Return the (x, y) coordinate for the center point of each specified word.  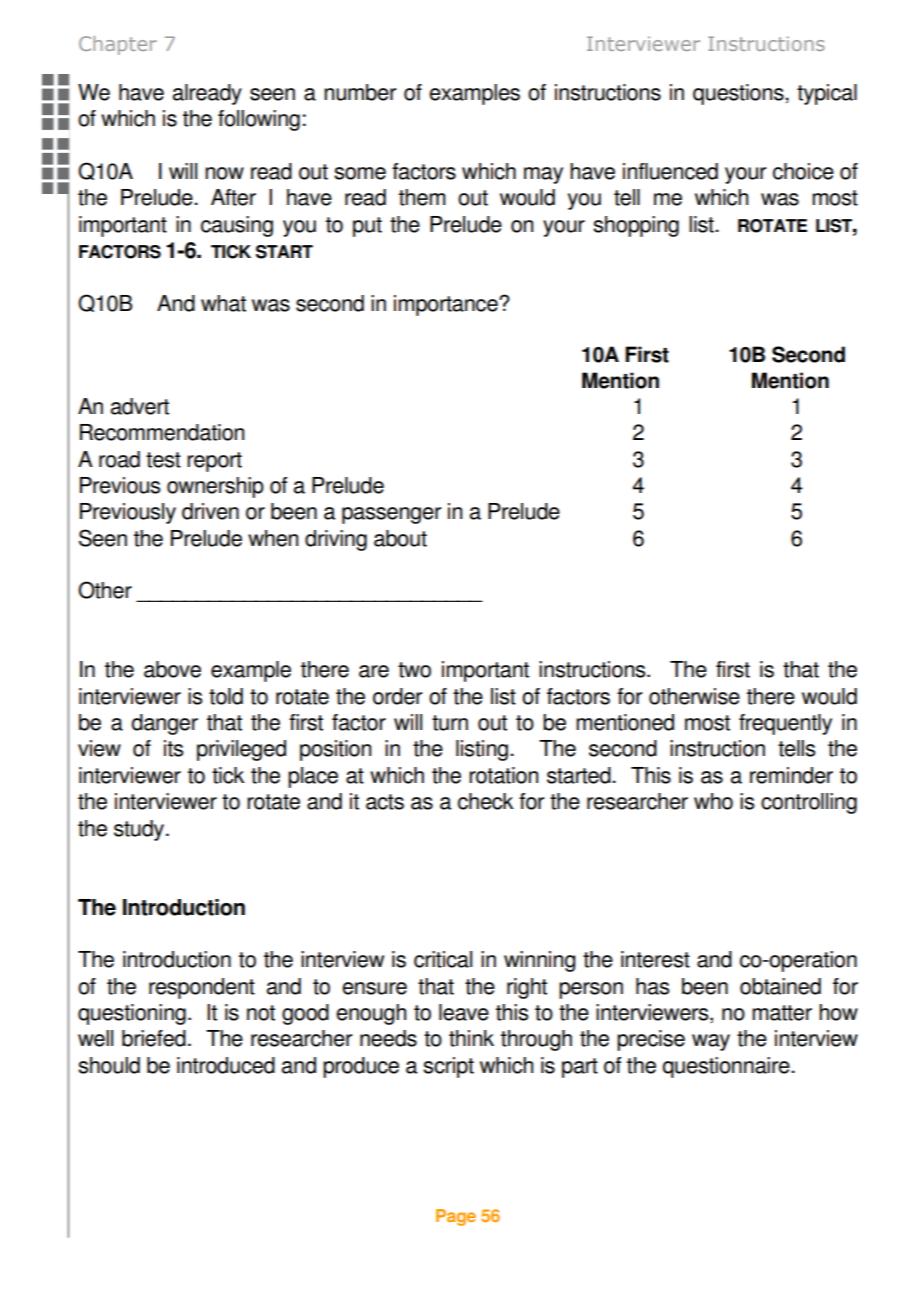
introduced (226, 1065)
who (713, 801)
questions (739, 94)
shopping (636, 226)
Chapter (118, 45)
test (163, 460)
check (486, 801)
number (360, 92)
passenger (391, 515)
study (140, 830)
